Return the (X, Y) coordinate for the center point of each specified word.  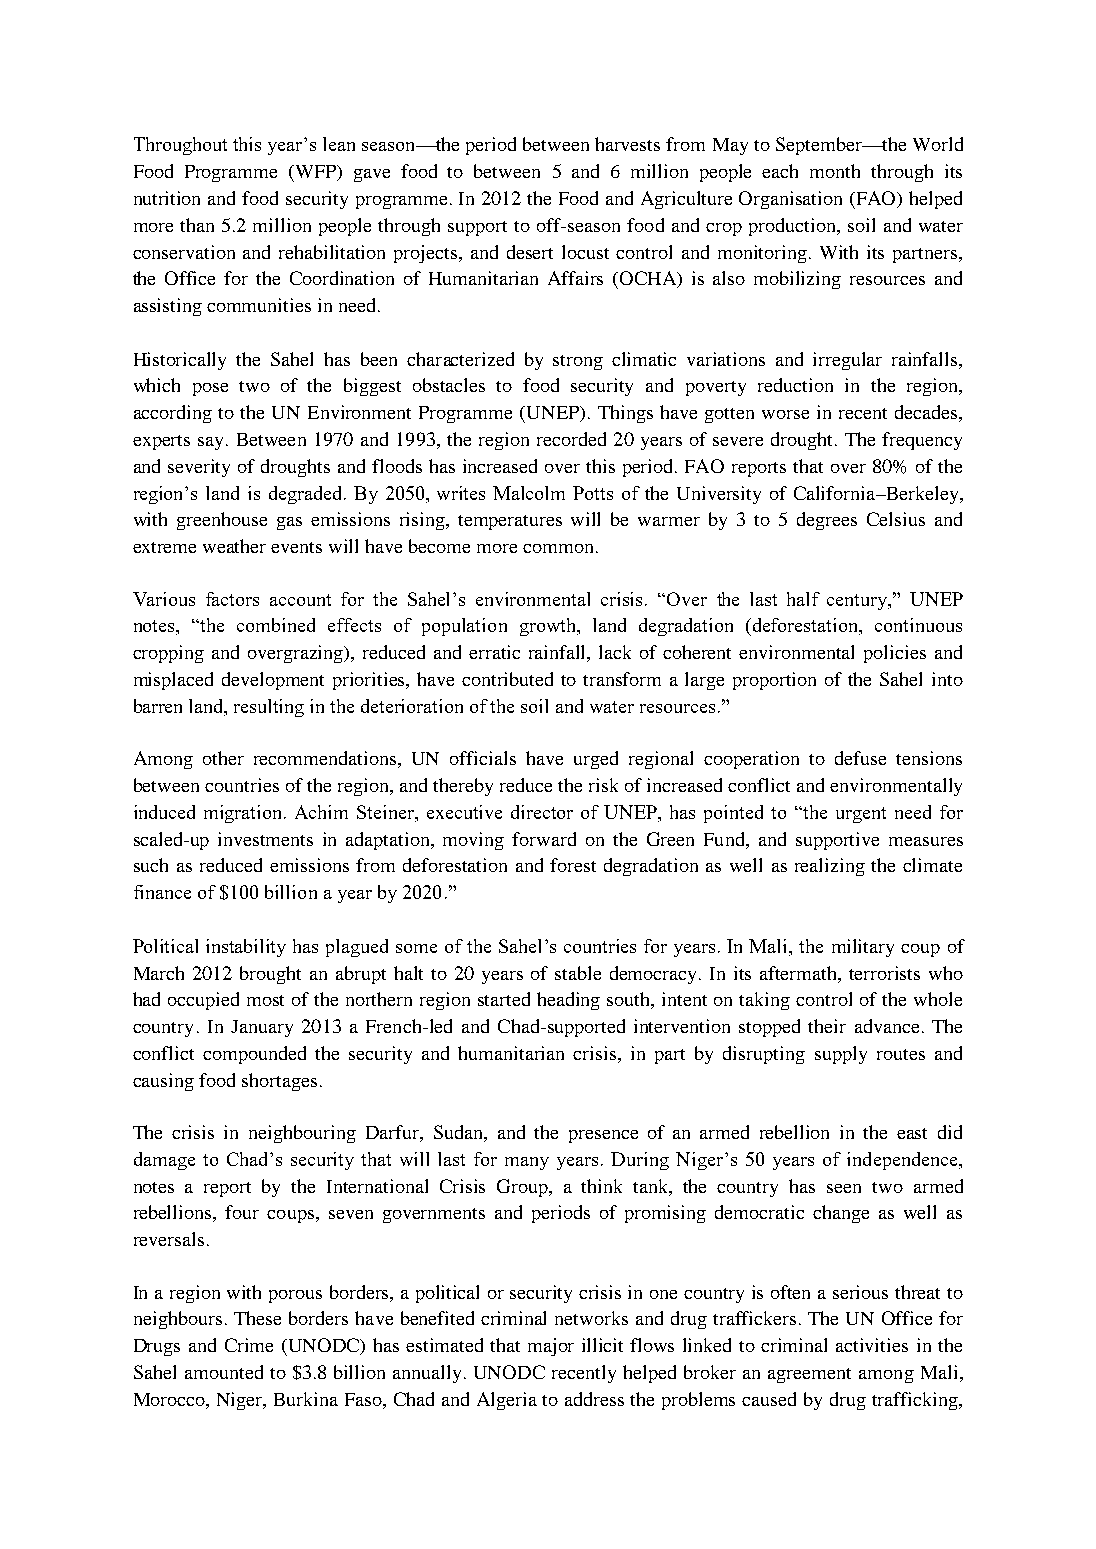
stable (578, 973)
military (863, 948)
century (858, 602)
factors (232, 599)
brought (270, 975)
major (551, 1347)
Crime (249, 1345)
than (197, 225)
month (835, 171)
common (558, 548)
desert (530, 252)
